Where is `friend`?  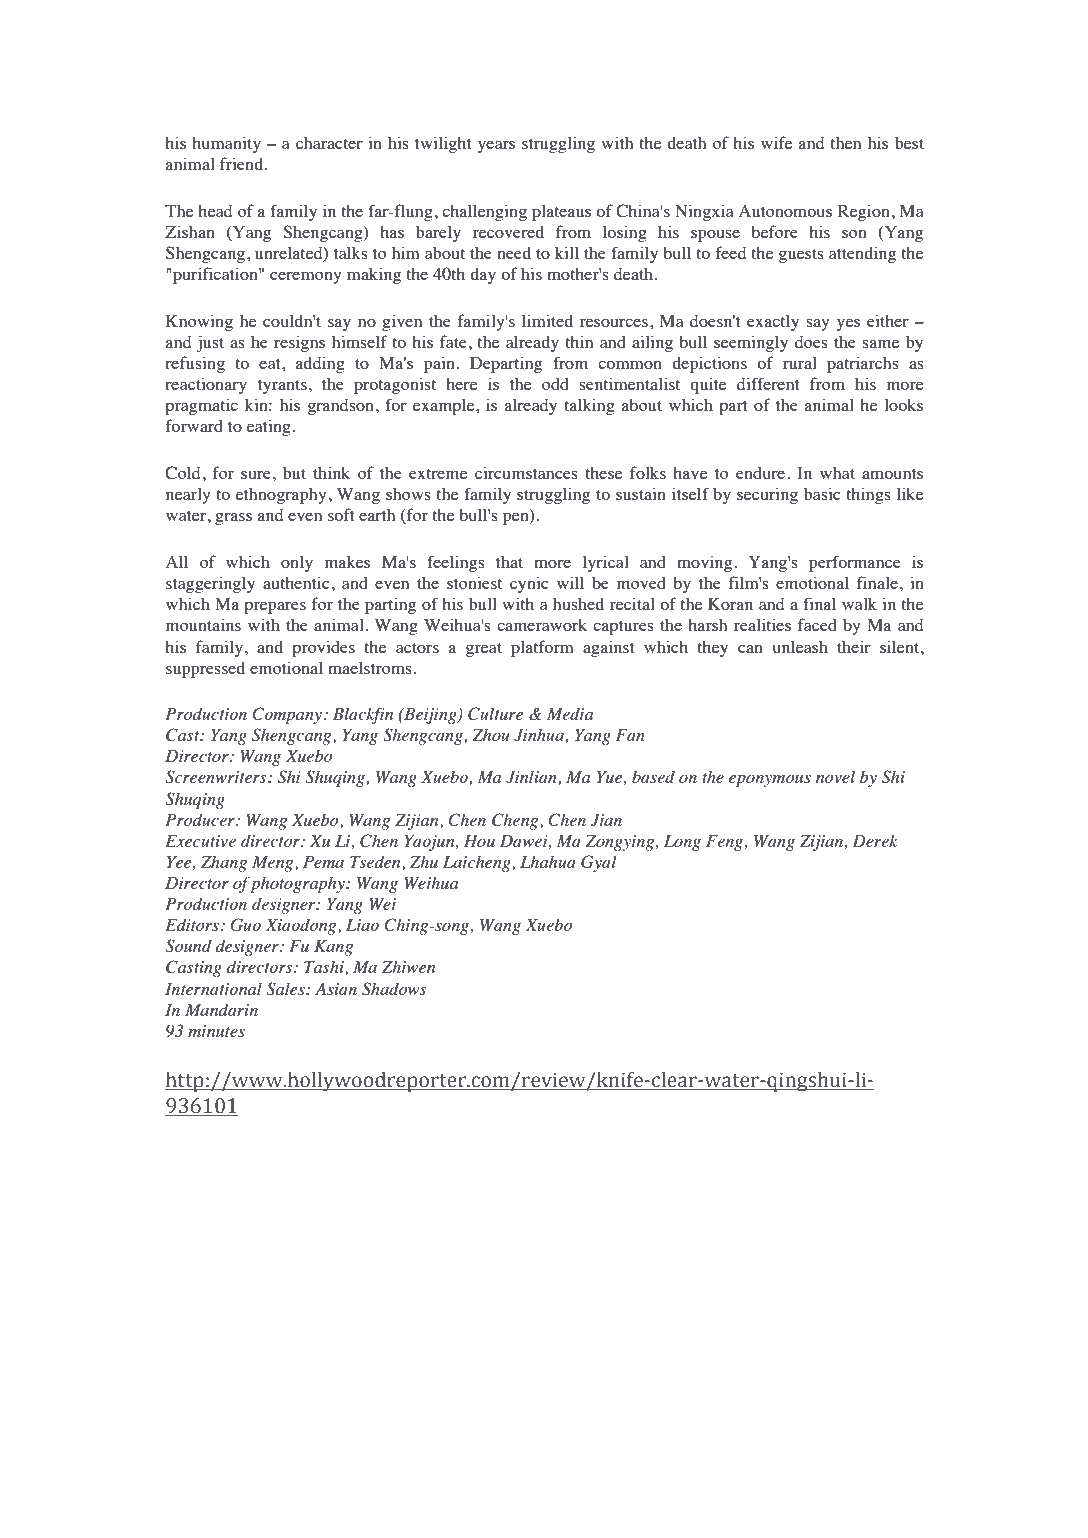
friend is located at coordinates (243, 163).
